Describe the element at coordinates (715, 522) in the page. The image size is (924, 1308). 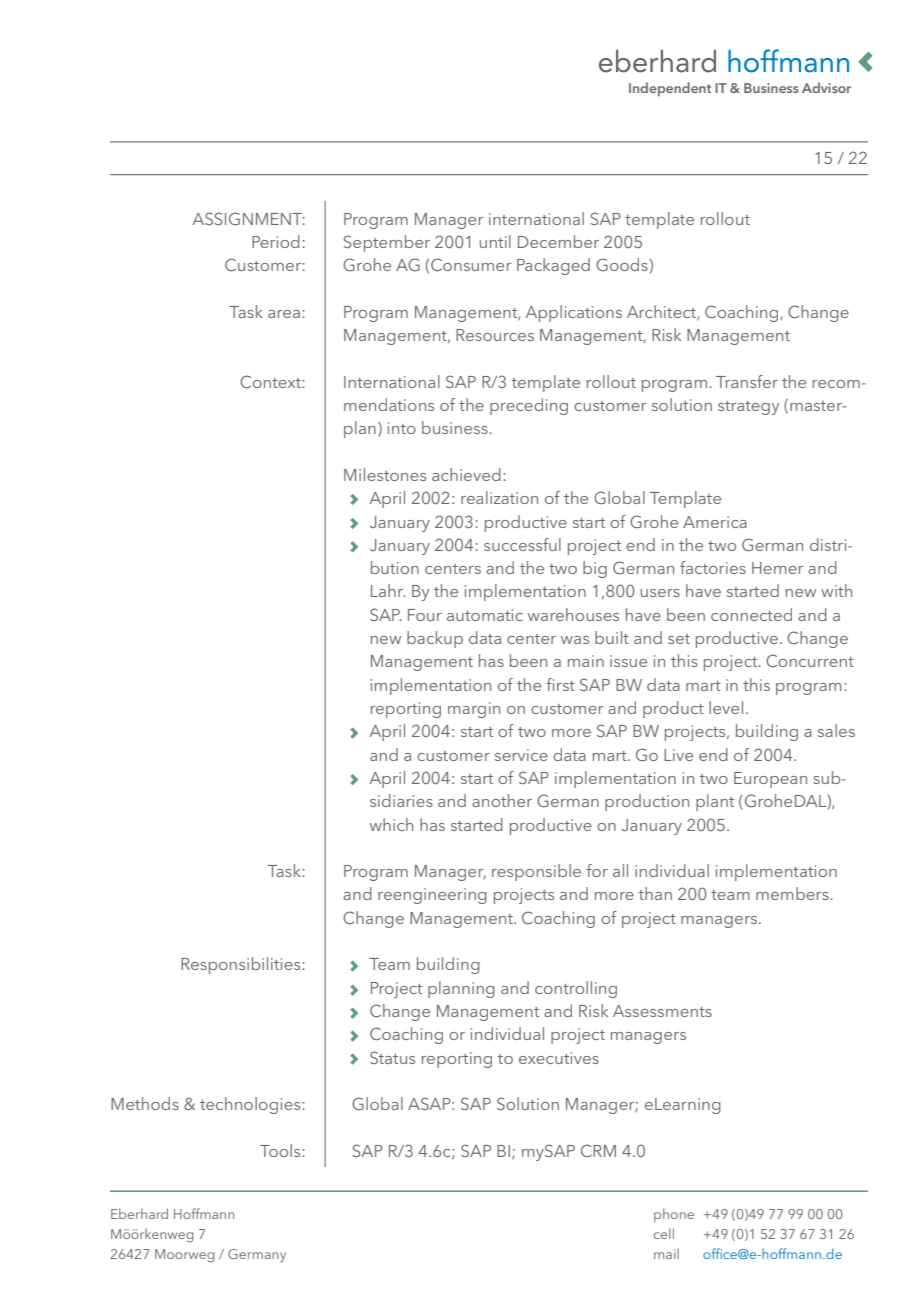
I see `America` at that location.
